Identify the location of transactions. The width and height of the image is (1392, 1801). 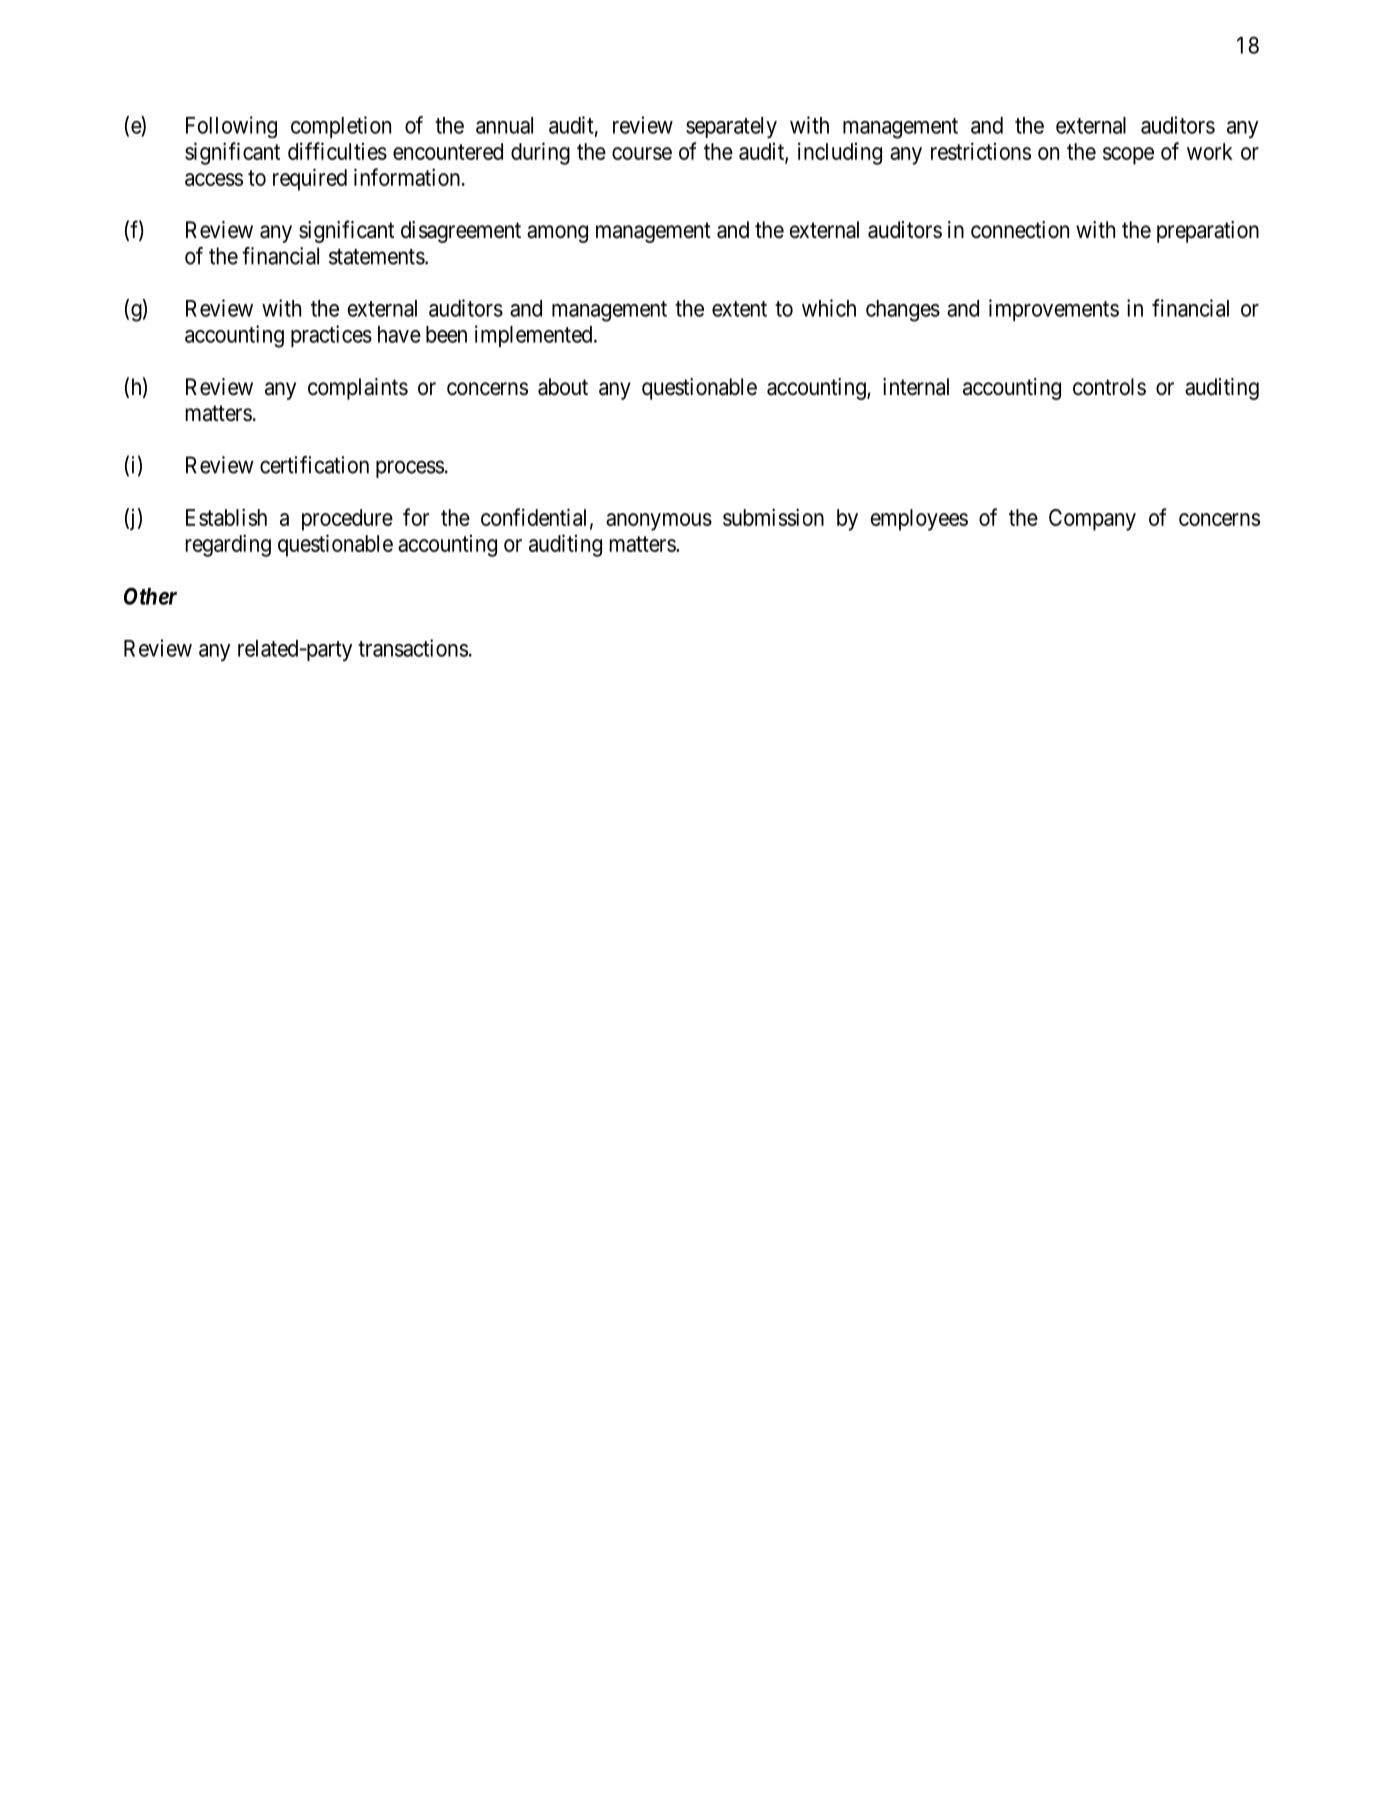
(413, 648).
